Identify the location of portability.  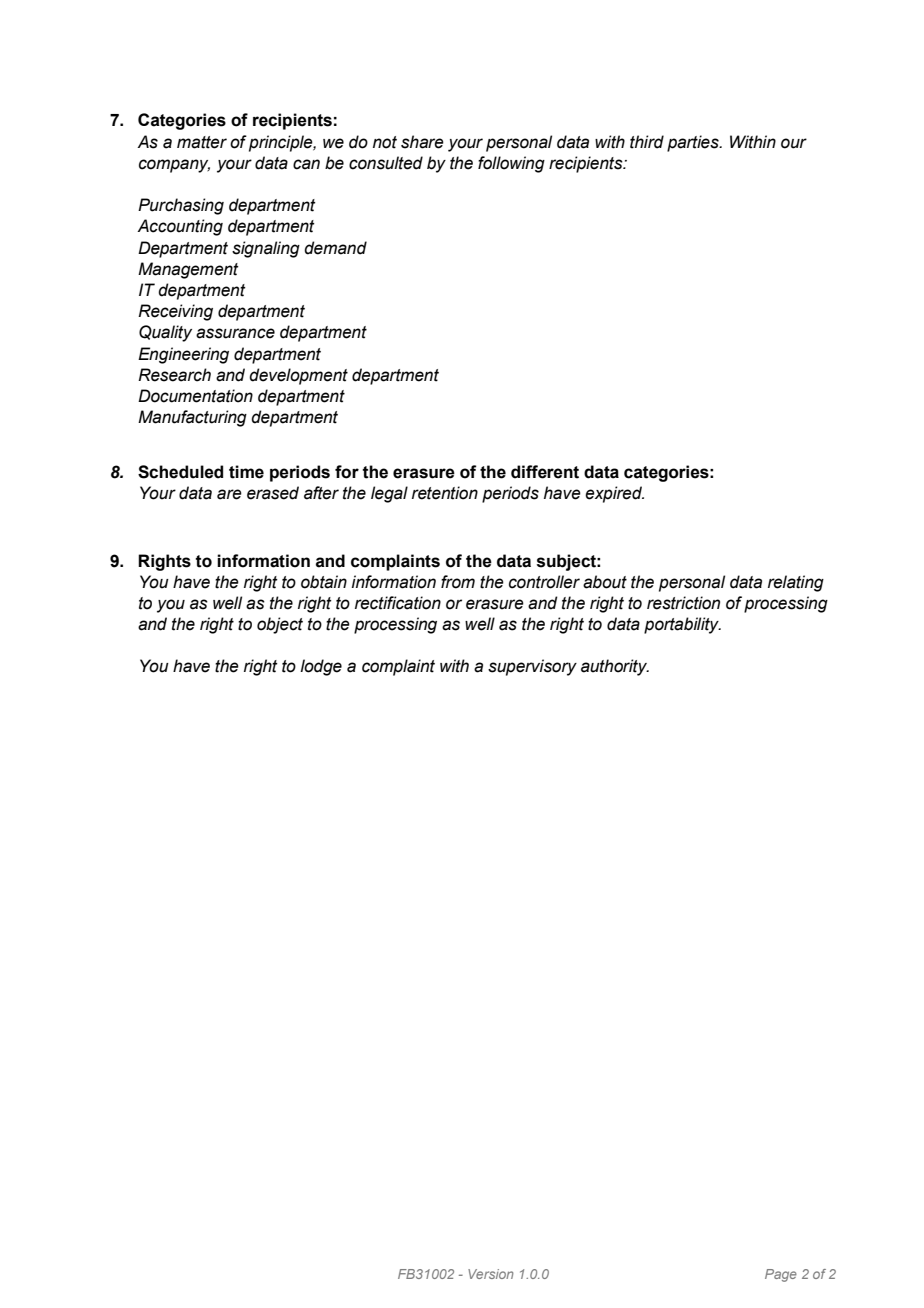
(682, 625).
